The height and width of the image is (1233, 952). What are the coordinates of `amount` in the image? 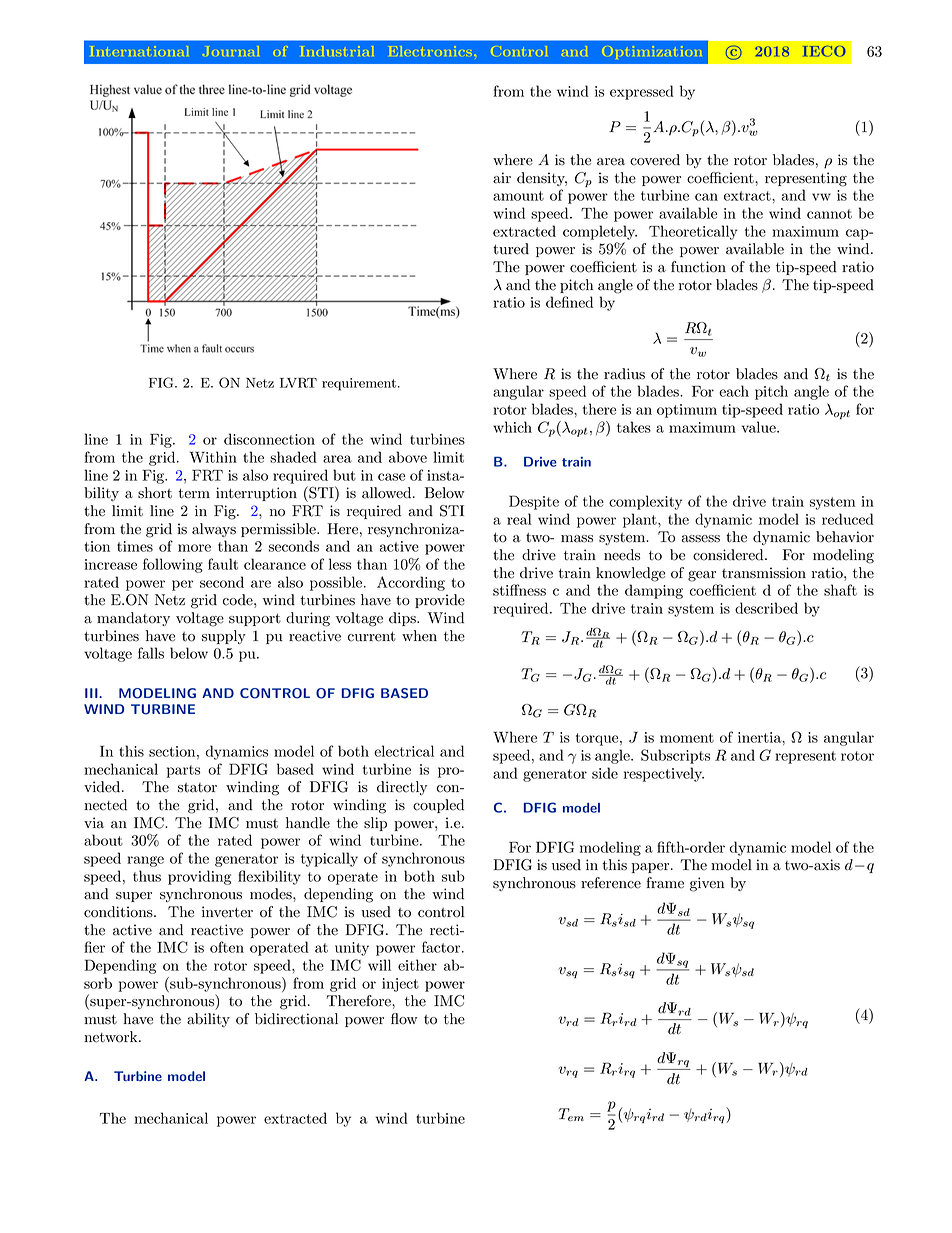 It's located at (518, 196).
